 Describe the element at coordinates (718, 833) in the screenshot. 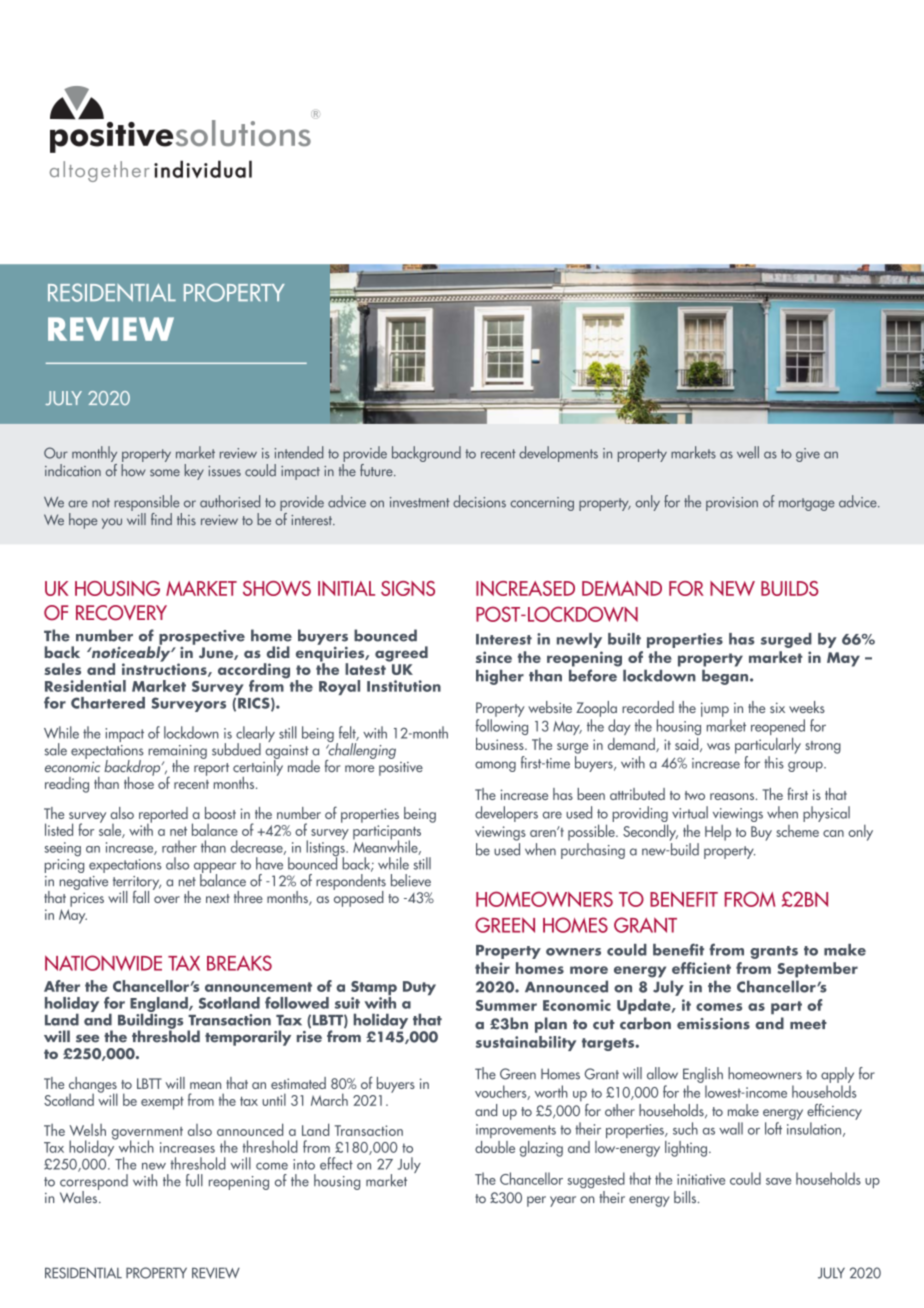

I see `Help` at that location.
